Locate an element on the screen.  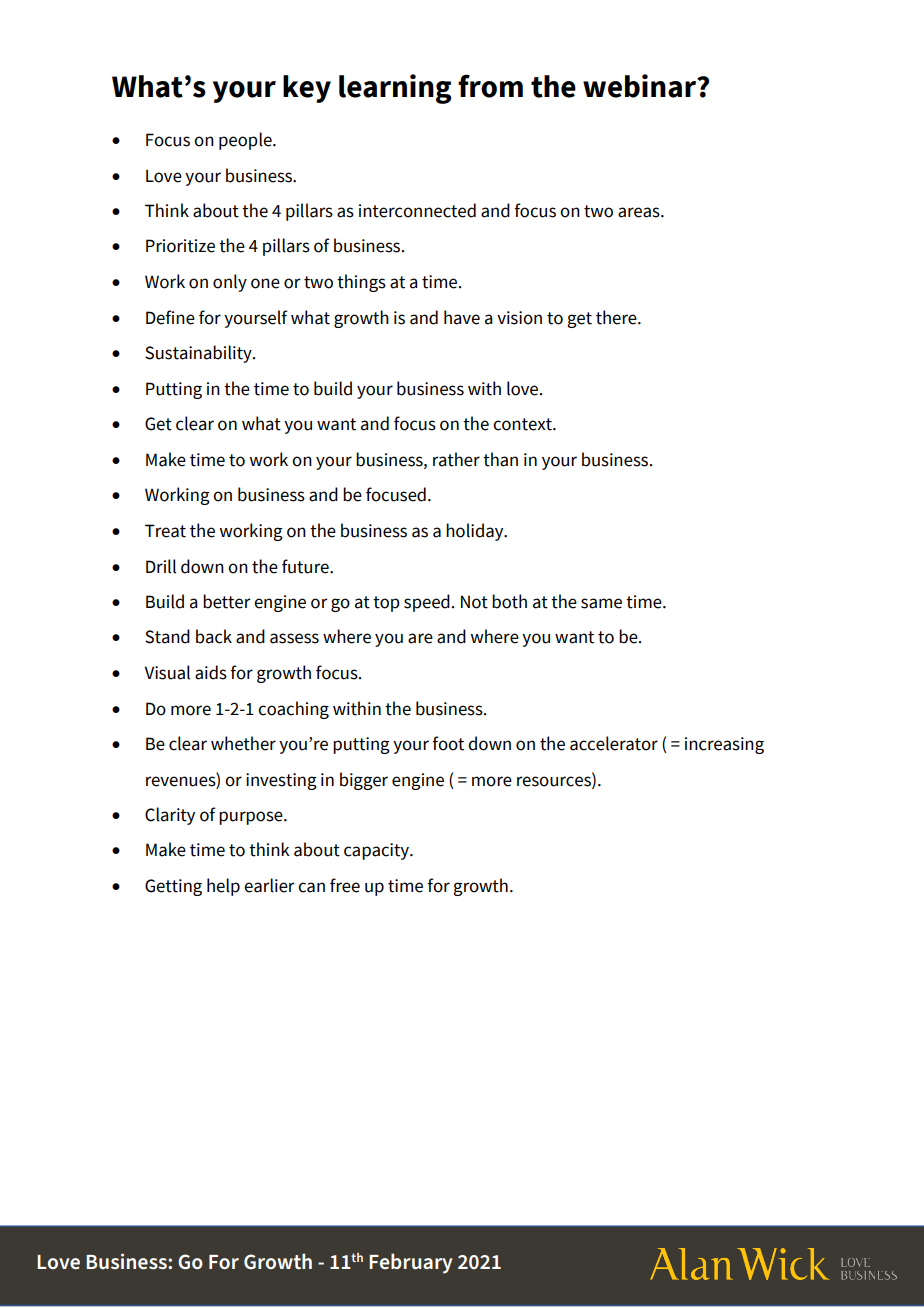
webinar is located at coordinates (641, 86).
